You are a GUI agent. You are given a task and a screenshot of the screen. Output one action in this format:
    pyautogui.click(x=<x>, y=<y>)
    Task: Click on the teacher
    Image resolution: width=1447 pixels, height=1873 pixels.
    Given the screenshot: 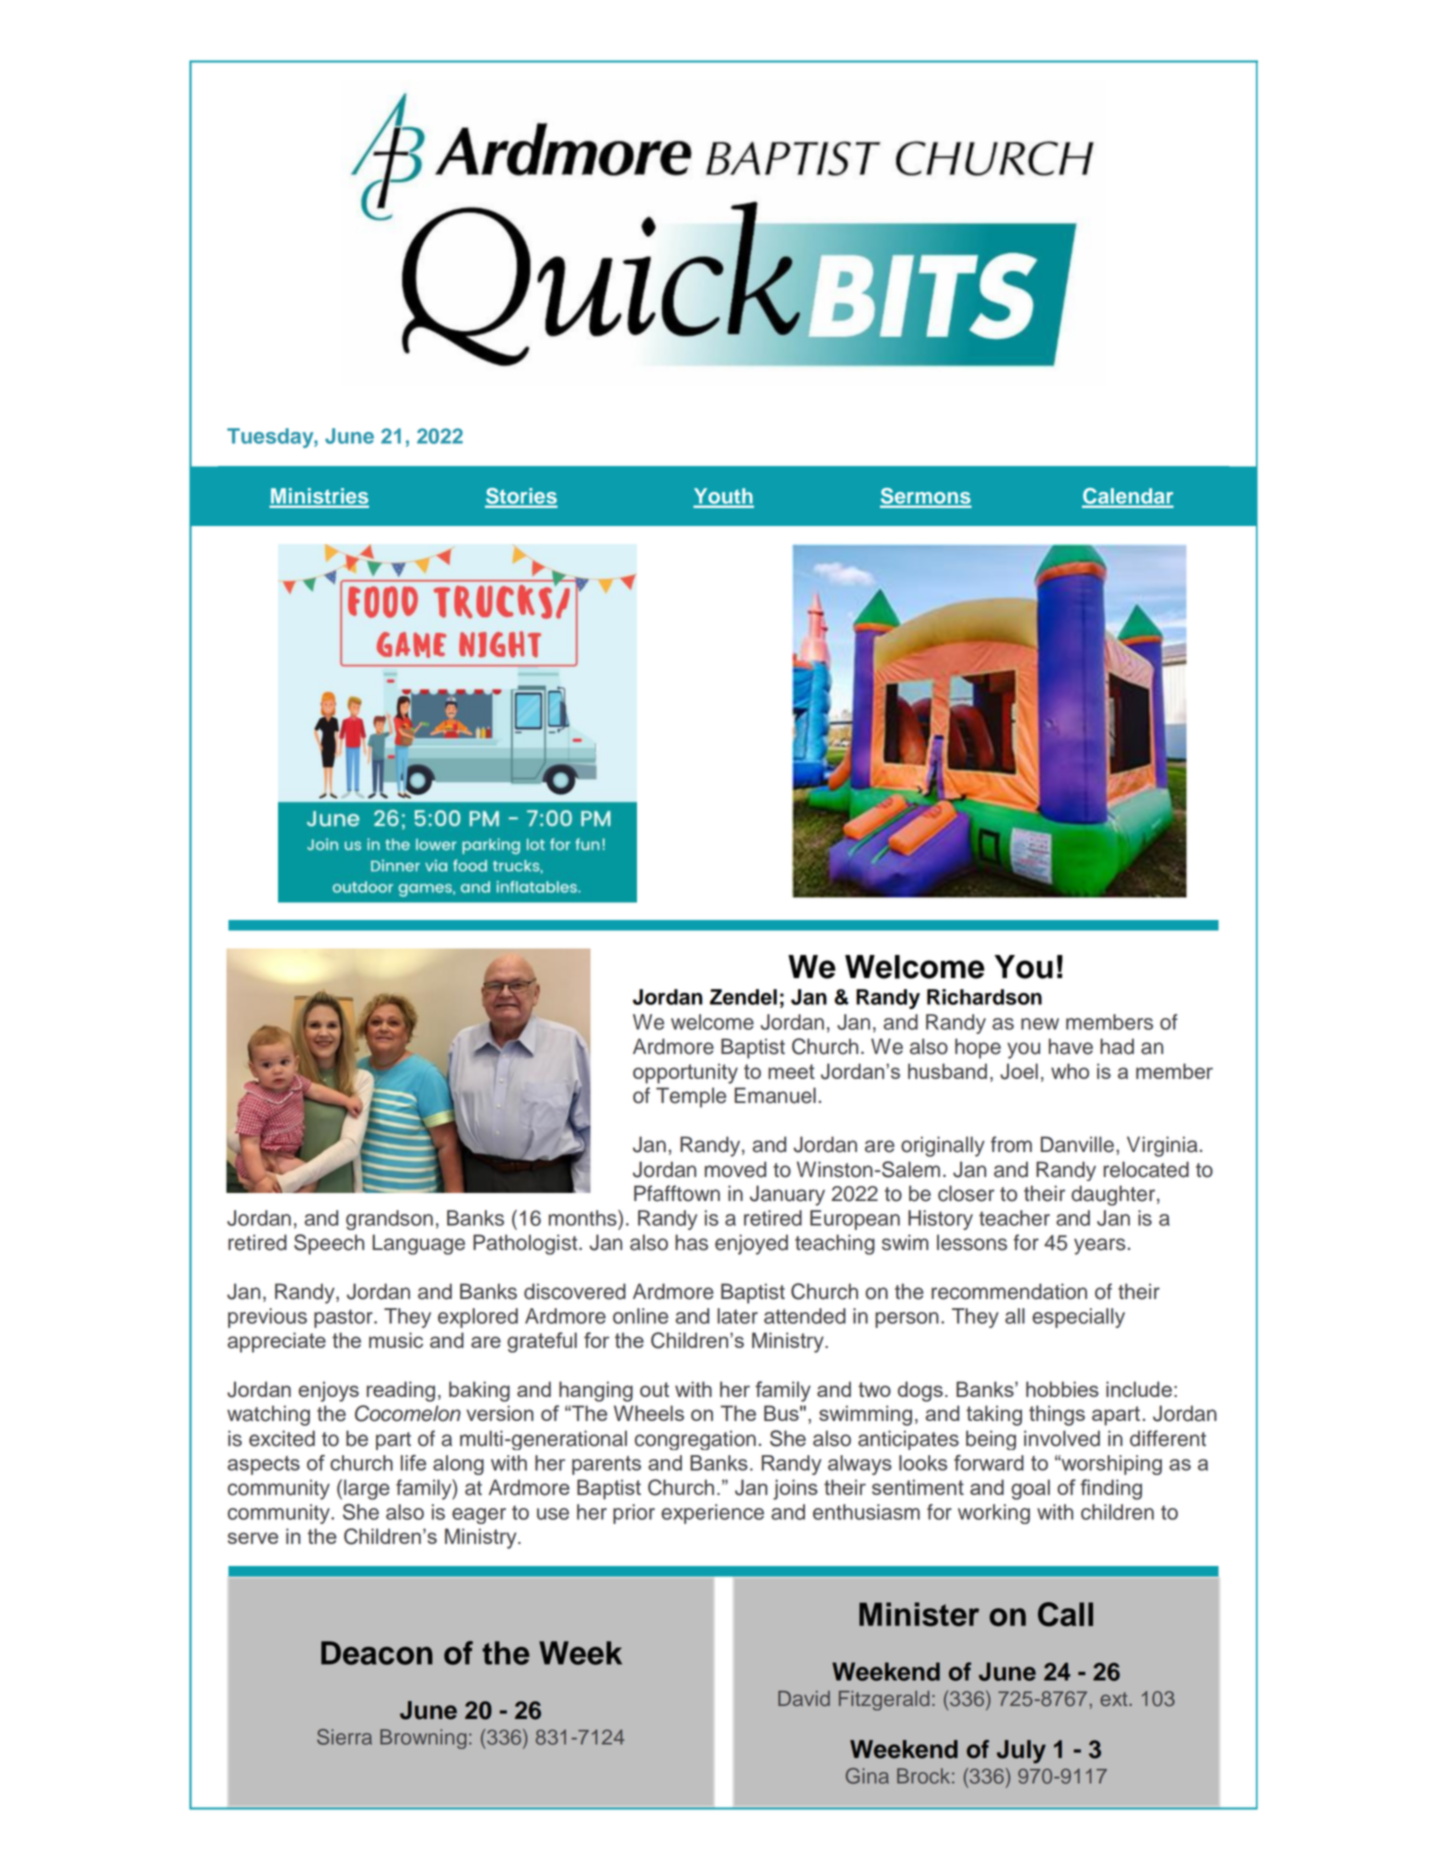 What is the action you would take?
    pyautogui.click(x=1014, y=1218)
